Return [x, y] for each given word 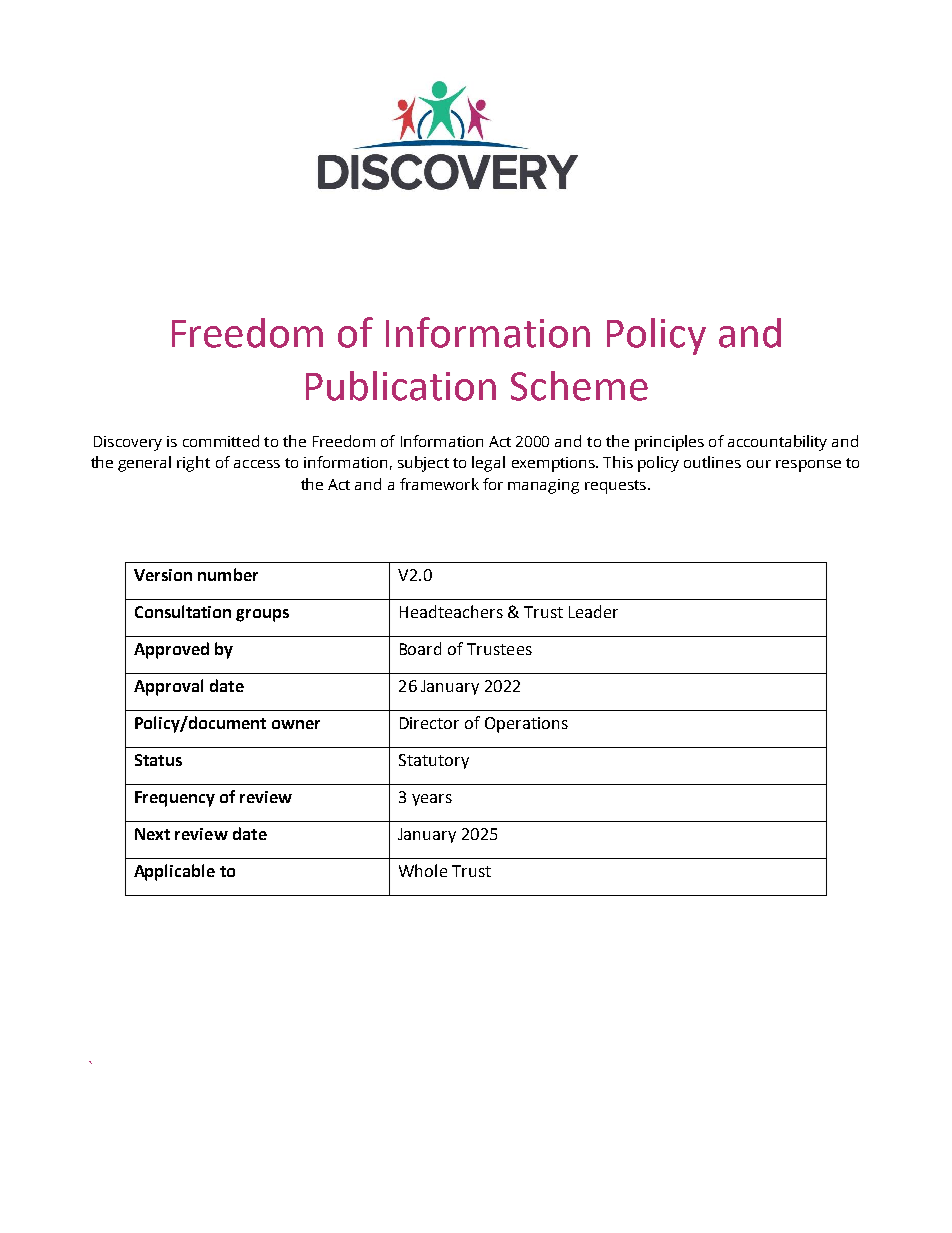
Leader [593, 611]
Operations [526, 725]
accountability [777, 443]
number [228, 574]
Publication [401, 386]
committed [221, 441]
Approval [168, 687]
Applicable [174, 872]
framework [439, 484]
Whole [423, 870]
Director [429, 723]
